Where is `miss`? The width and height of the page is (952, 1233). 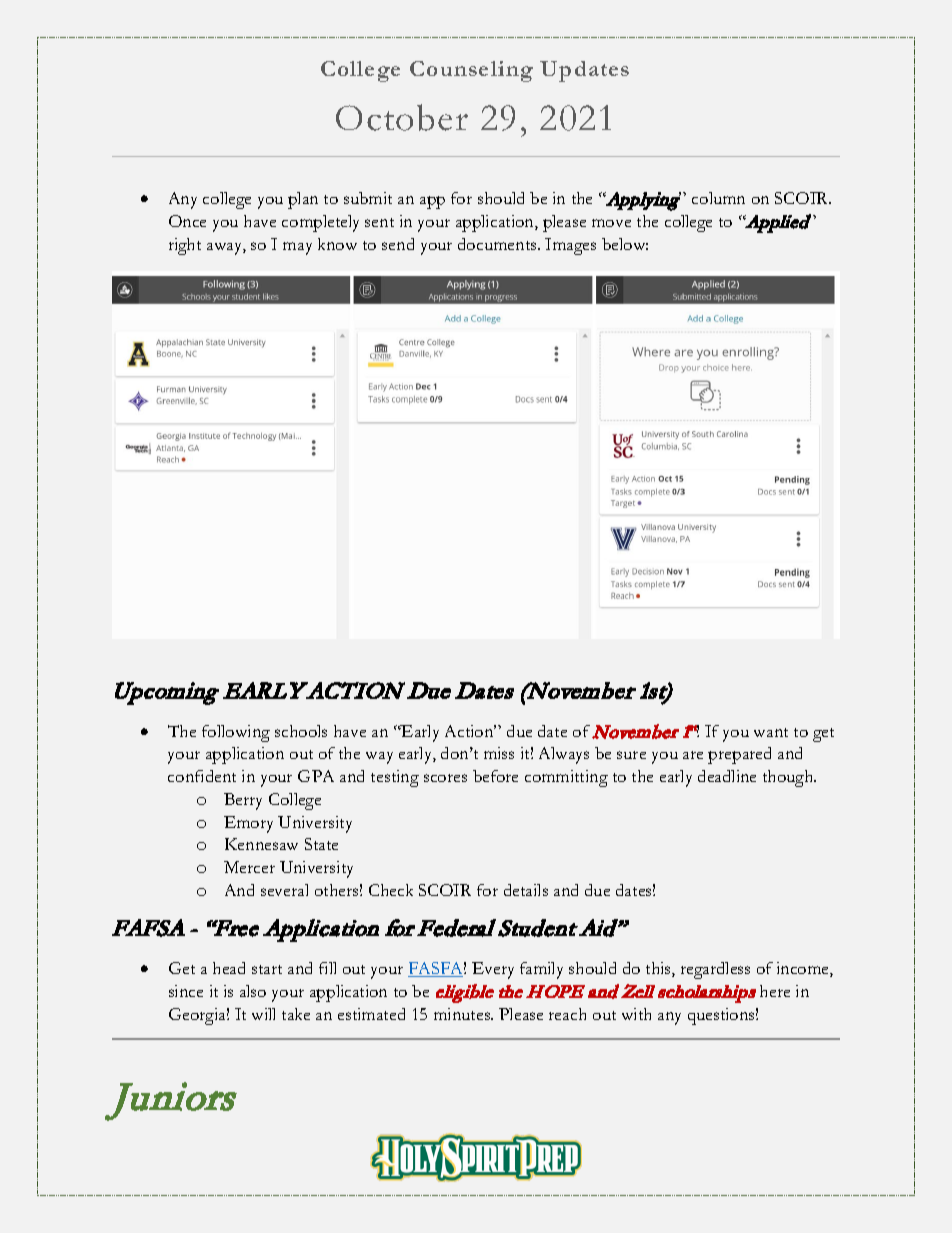
miss is located at coordinates (499, 753).
